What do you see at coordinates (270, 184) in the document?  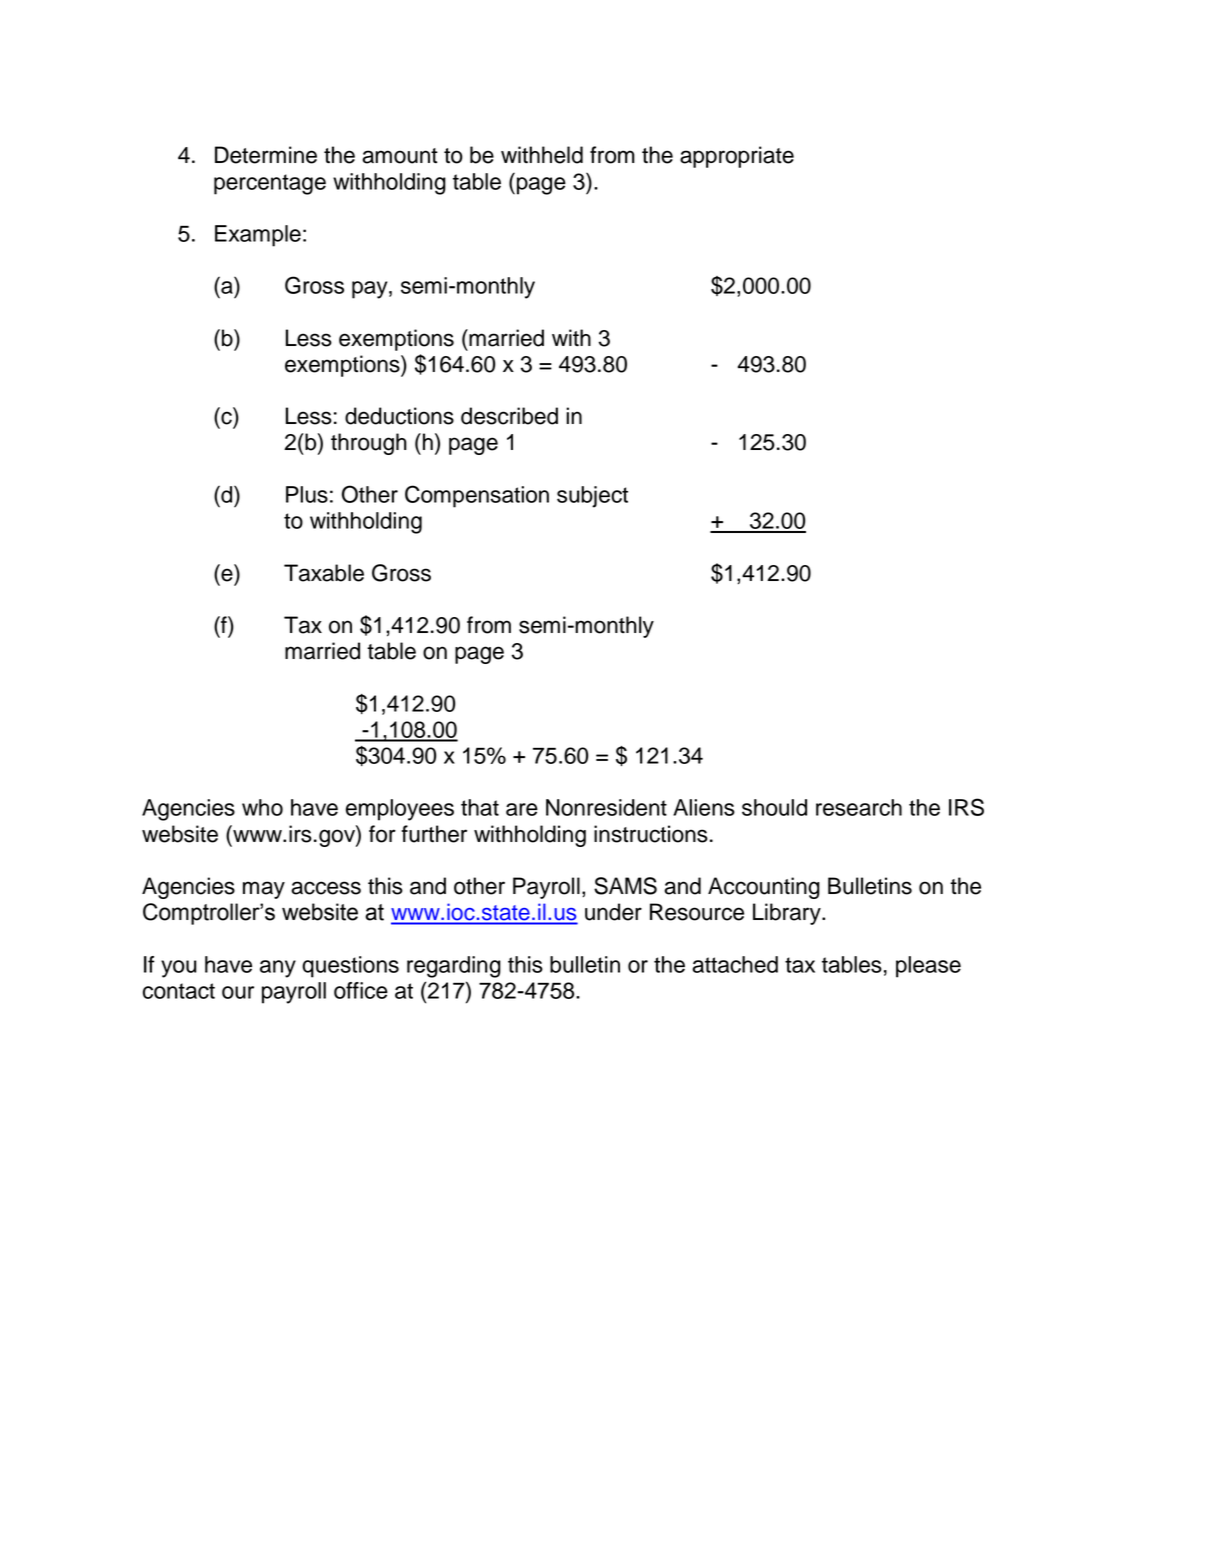 I see `percentage` at bounding box center [270, 184].
